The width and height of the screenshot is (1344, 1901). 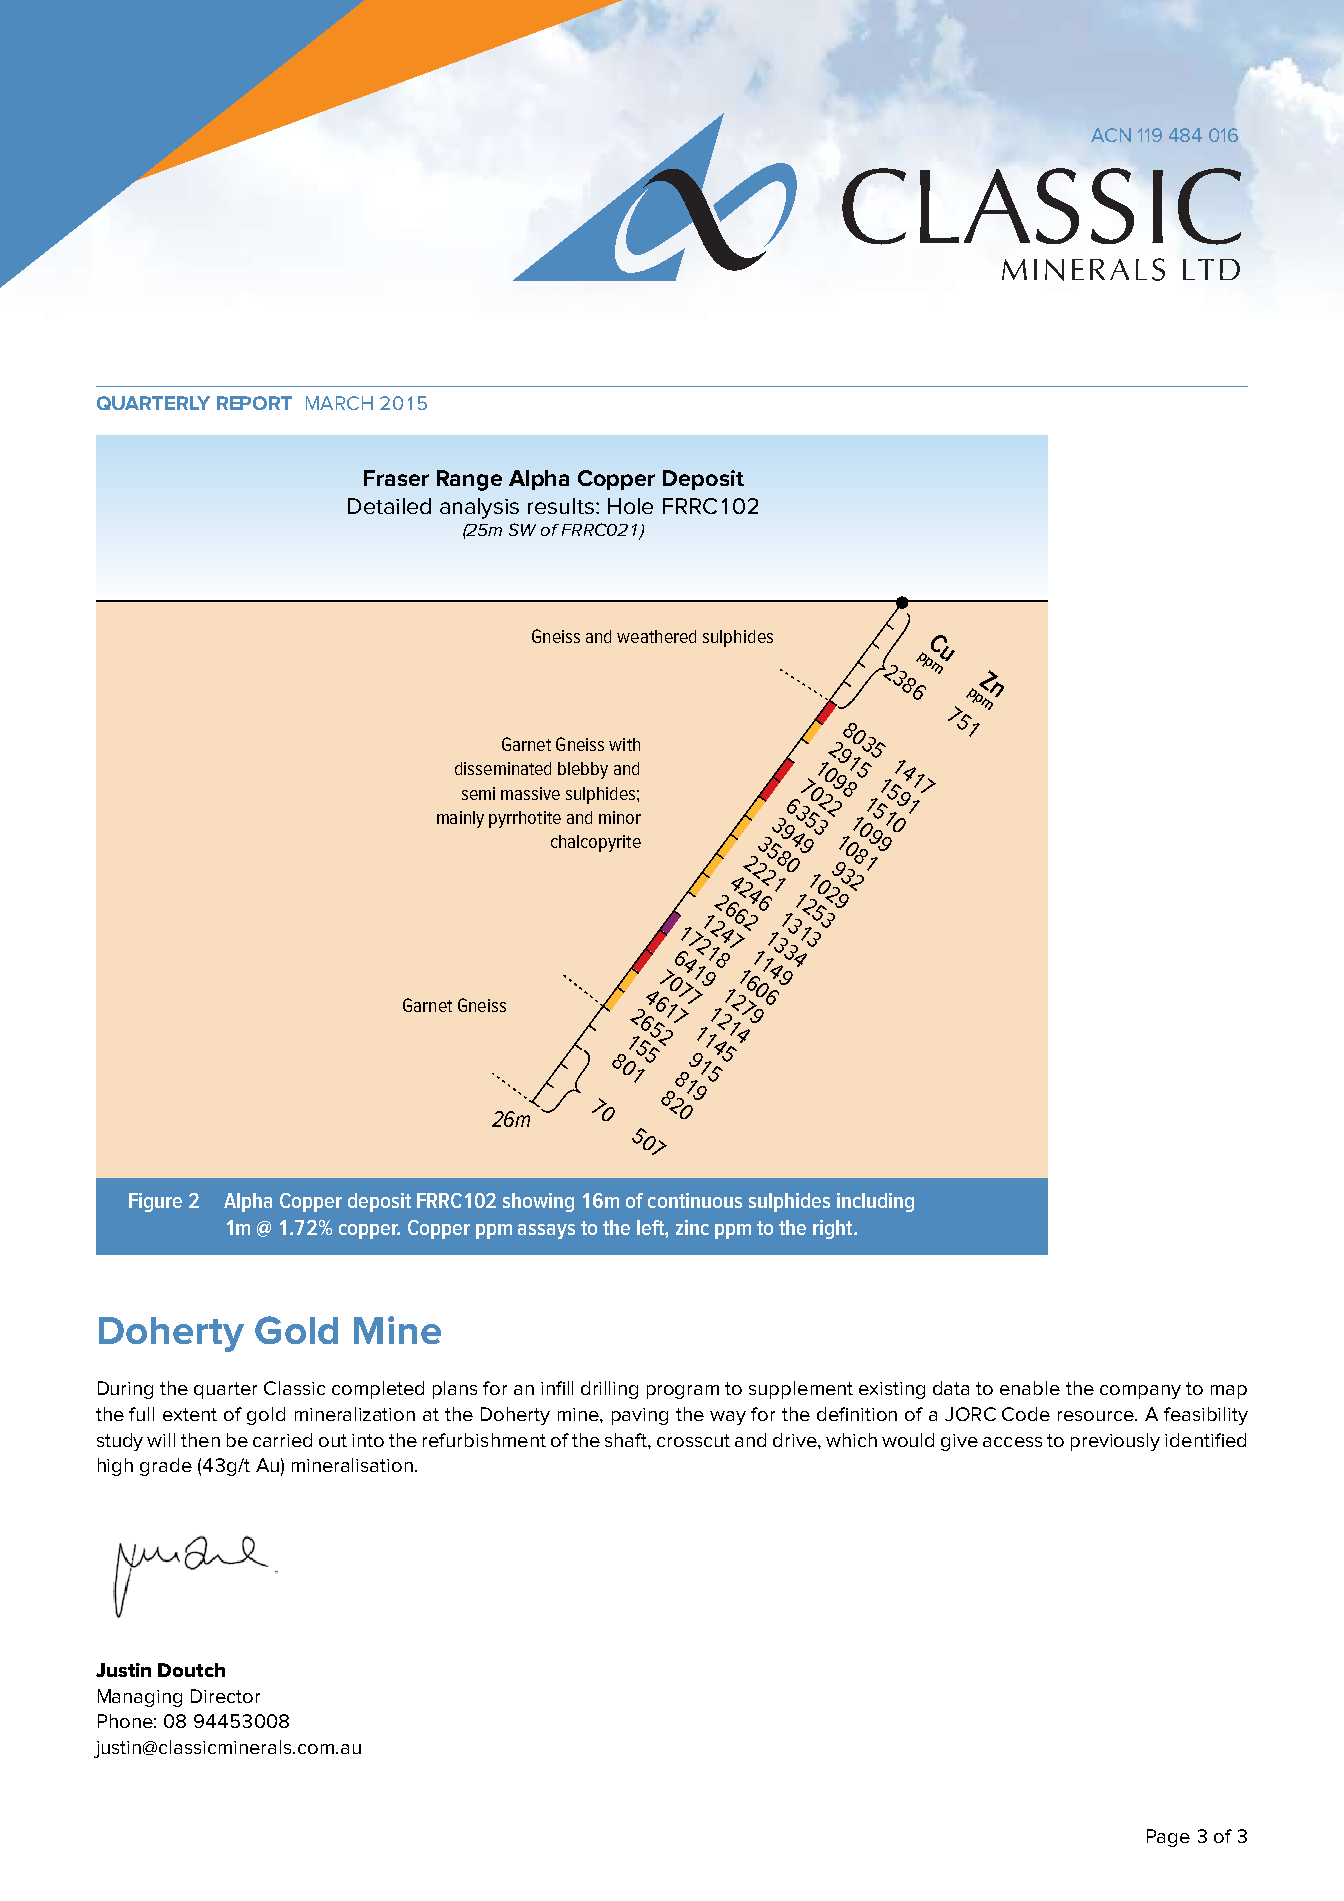 What do you see at coordinates (656, 636) in the screenshot?
I see `weathered` at bounding box center [656, 636].
